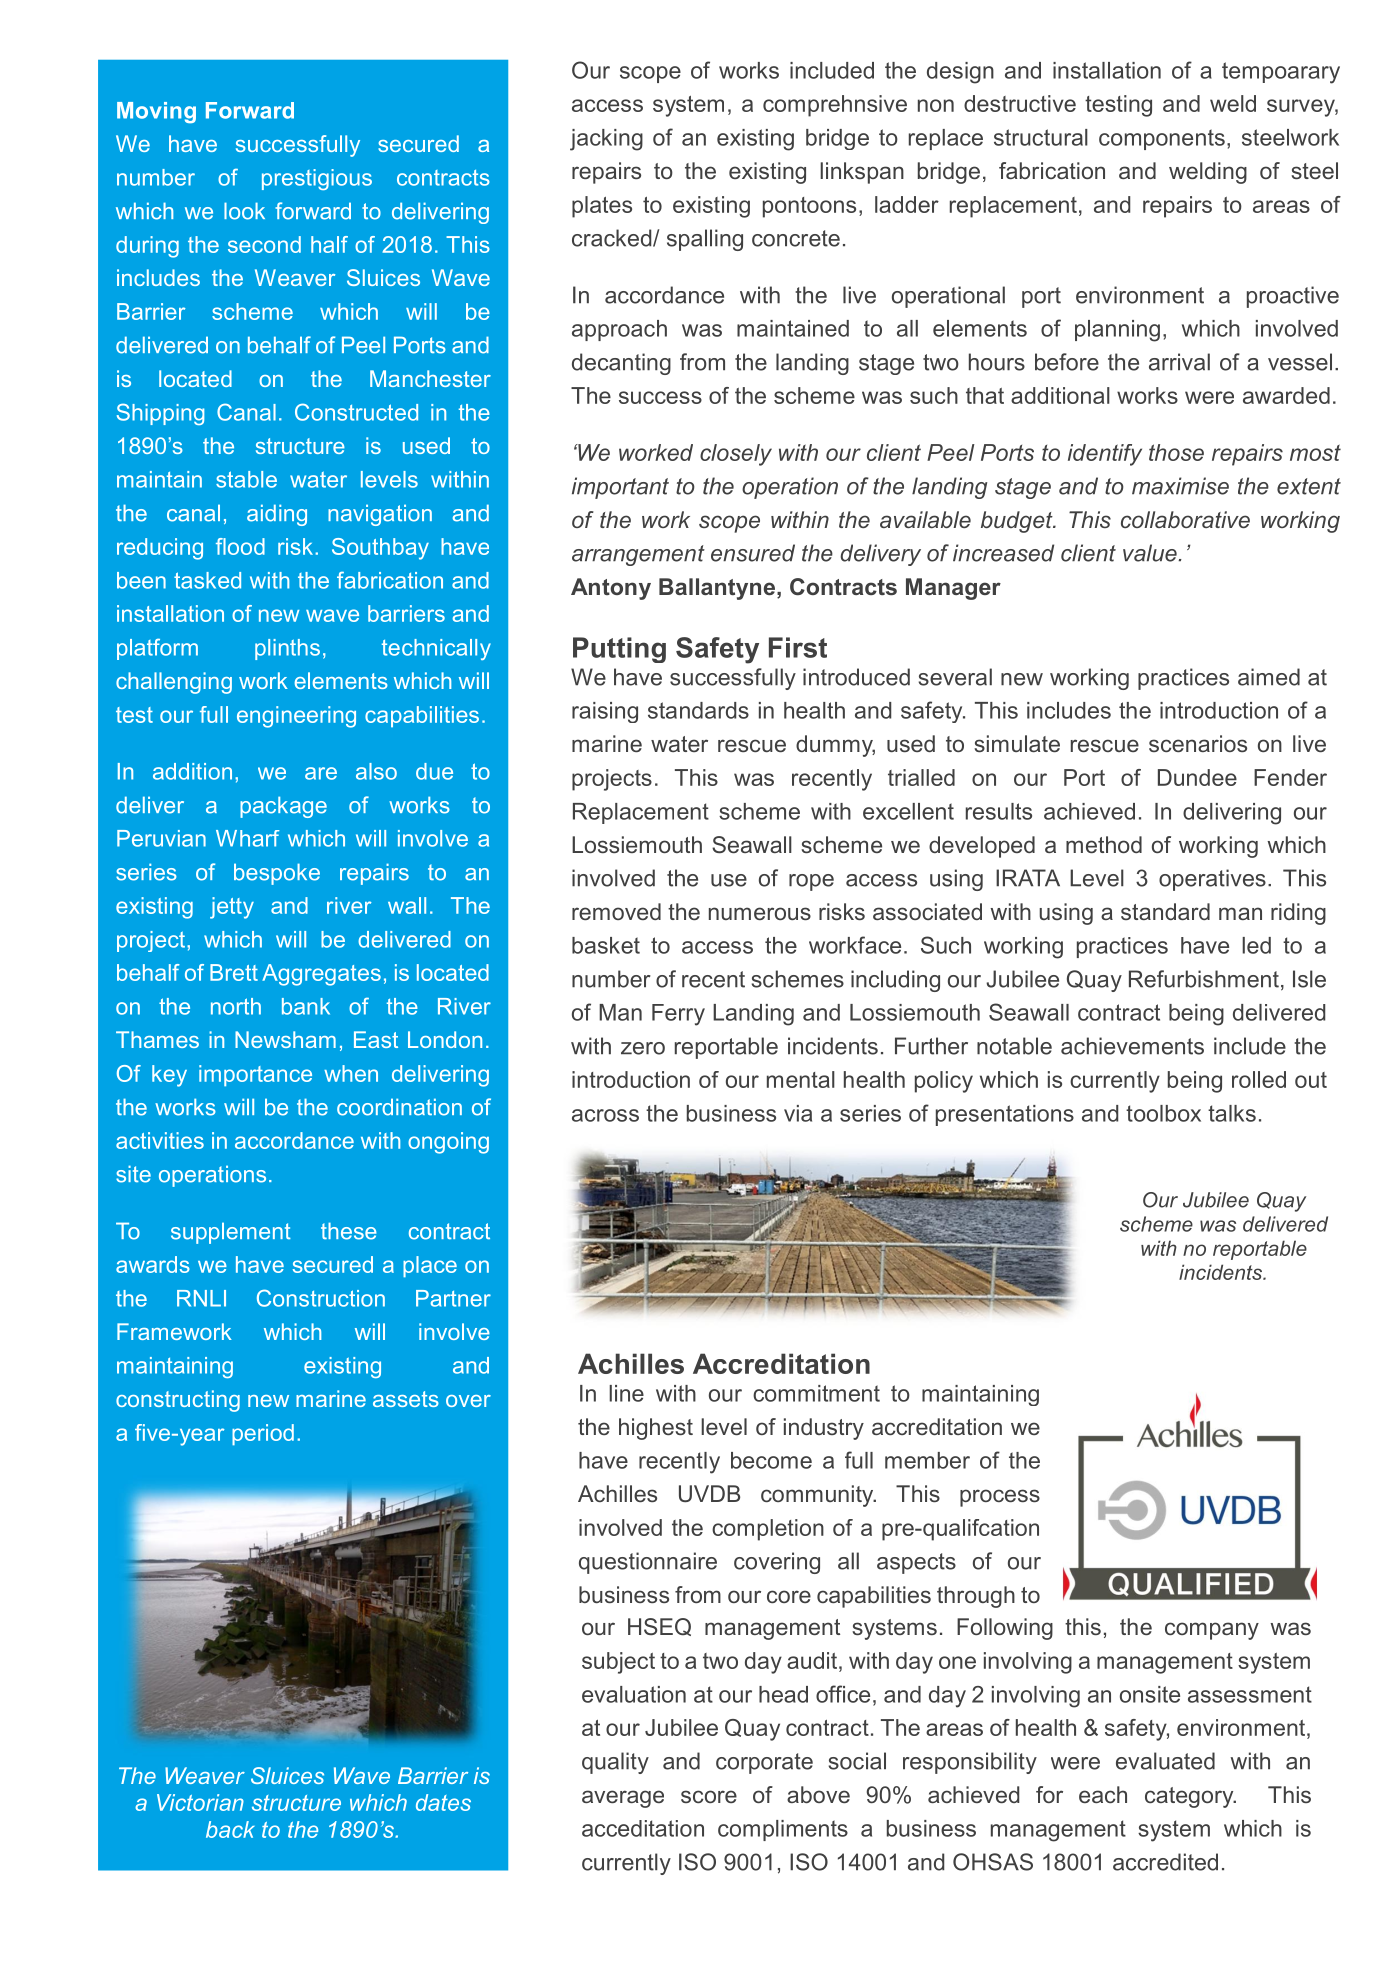  Describe the element at coordinates (317, 179) in the image. I see `prestigious` at that location.
